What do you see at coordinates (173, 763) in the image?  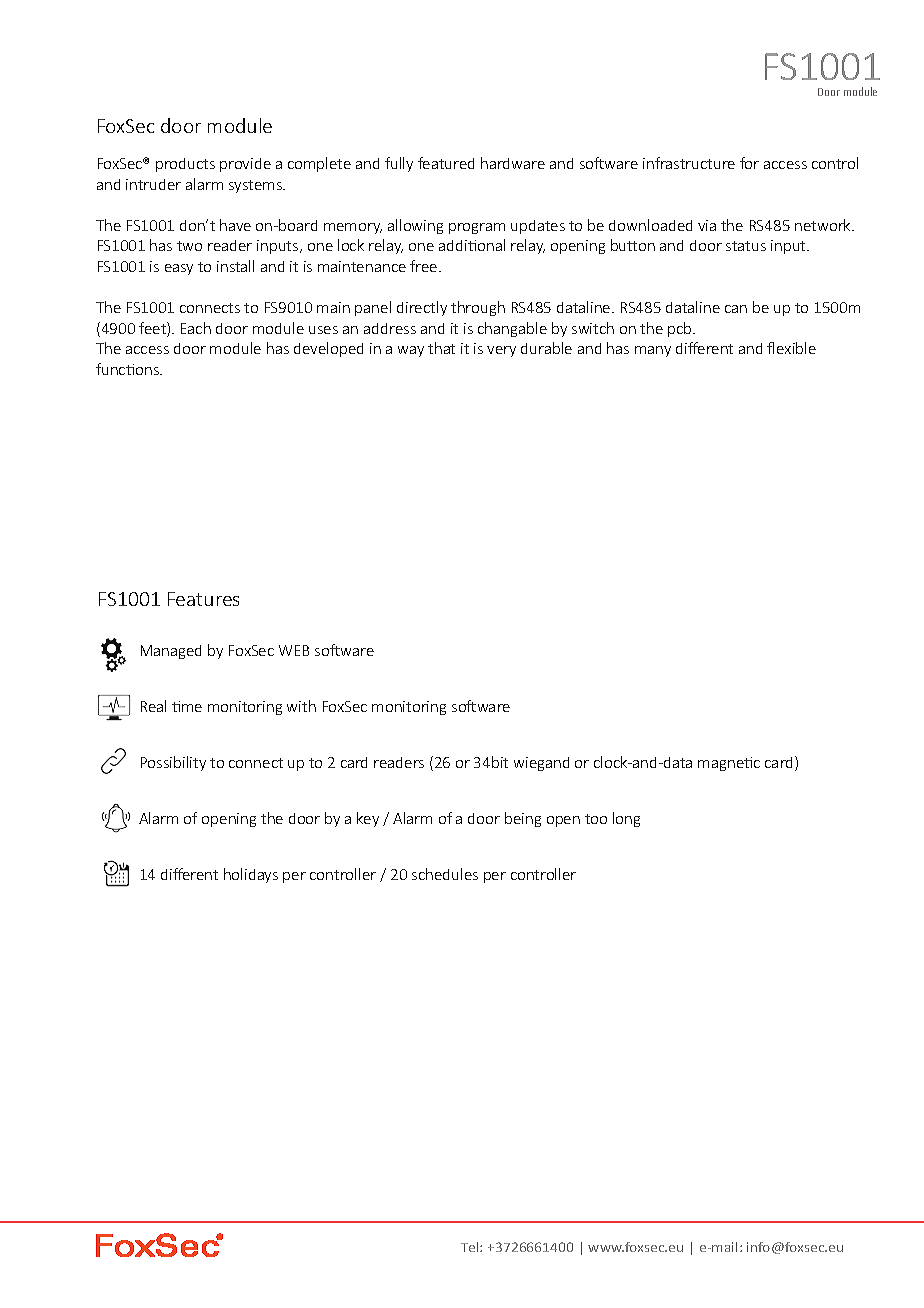 I see `Possibility` at bounding box center [173, 763].
